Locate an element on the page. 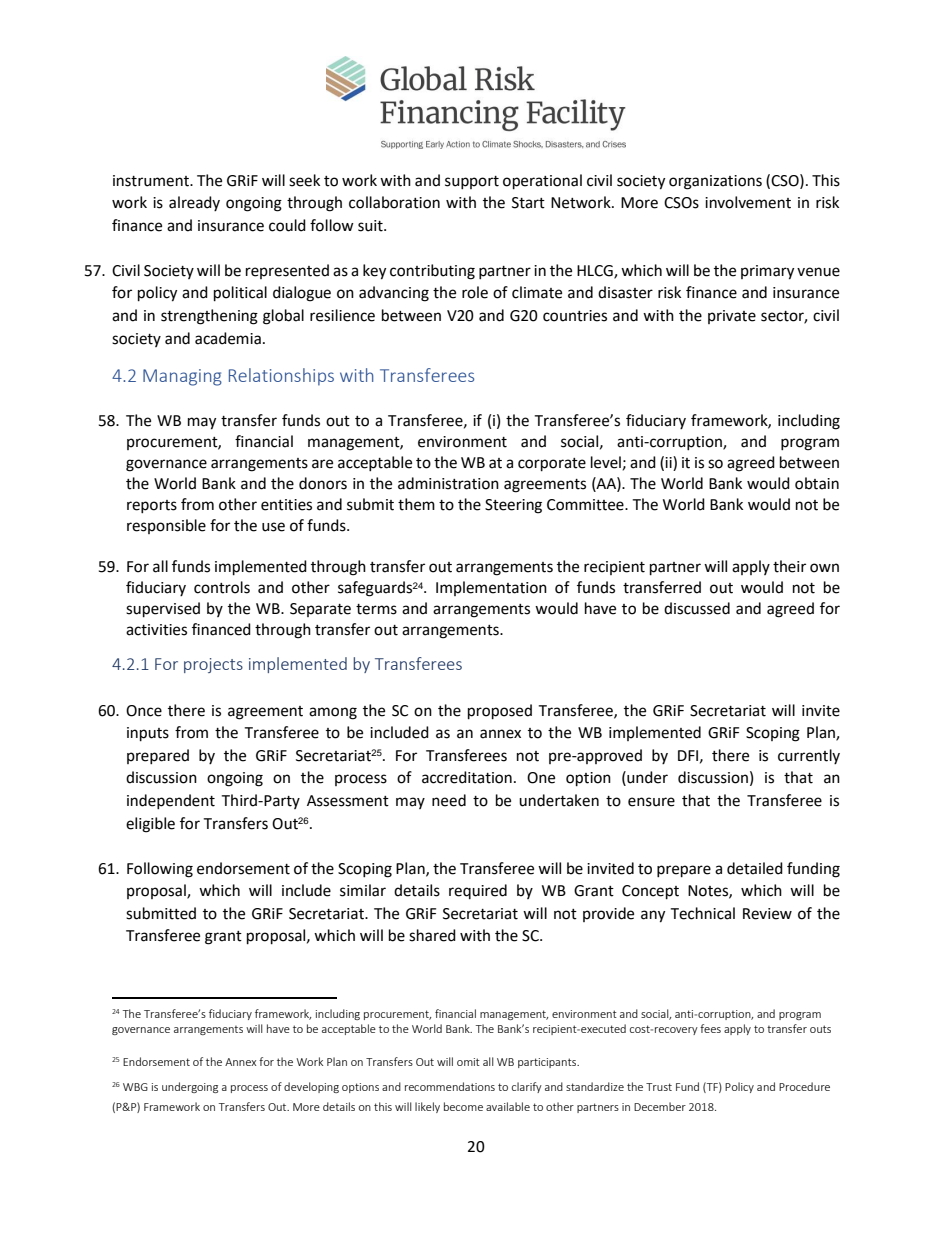 Image resolution: width=952 pixels, height=1233 pixels. already is located at coordinates (194, 203).
